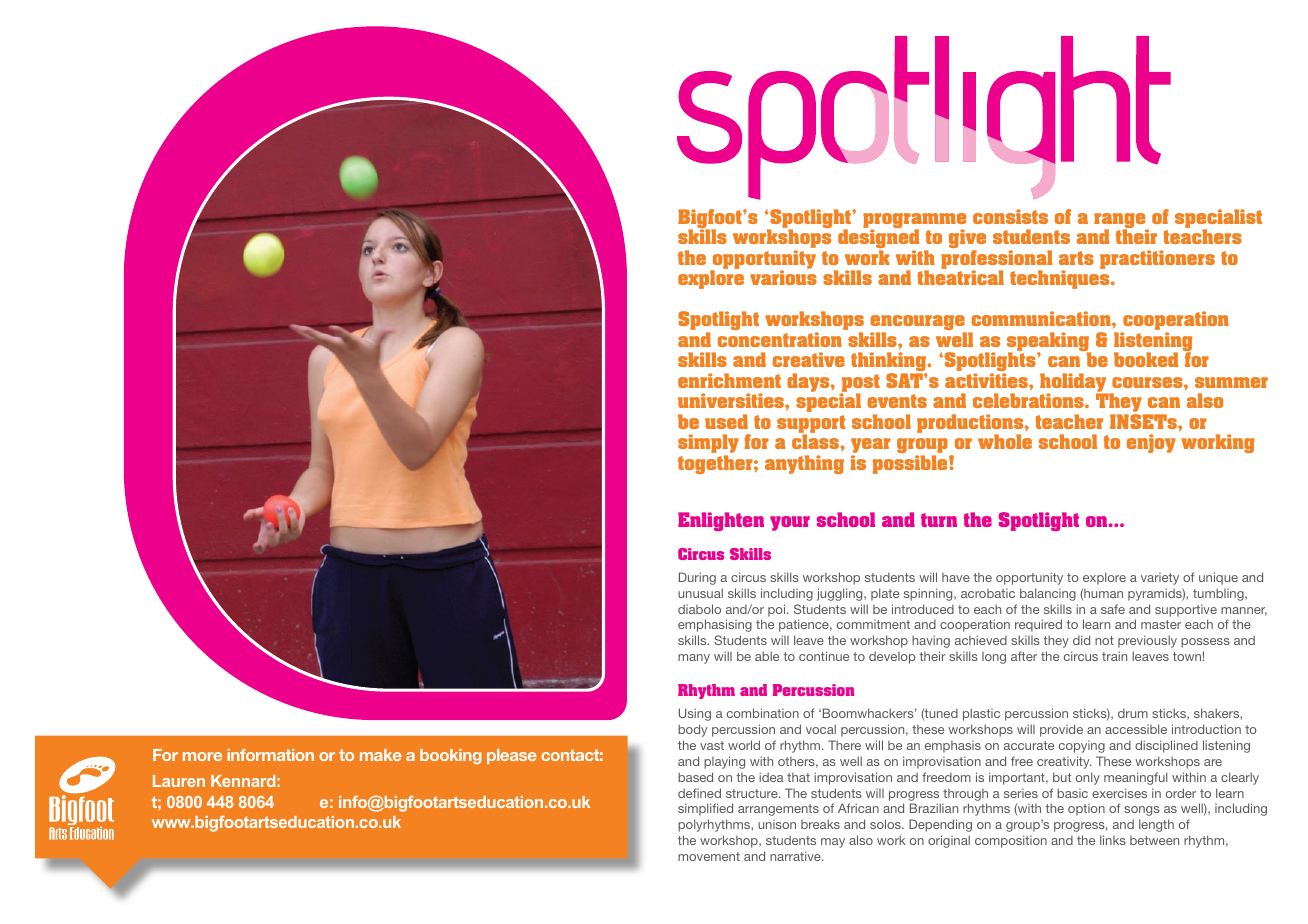 The height and width of the document is (924, 1308). I want to click on concentration, so click(780, 339).
